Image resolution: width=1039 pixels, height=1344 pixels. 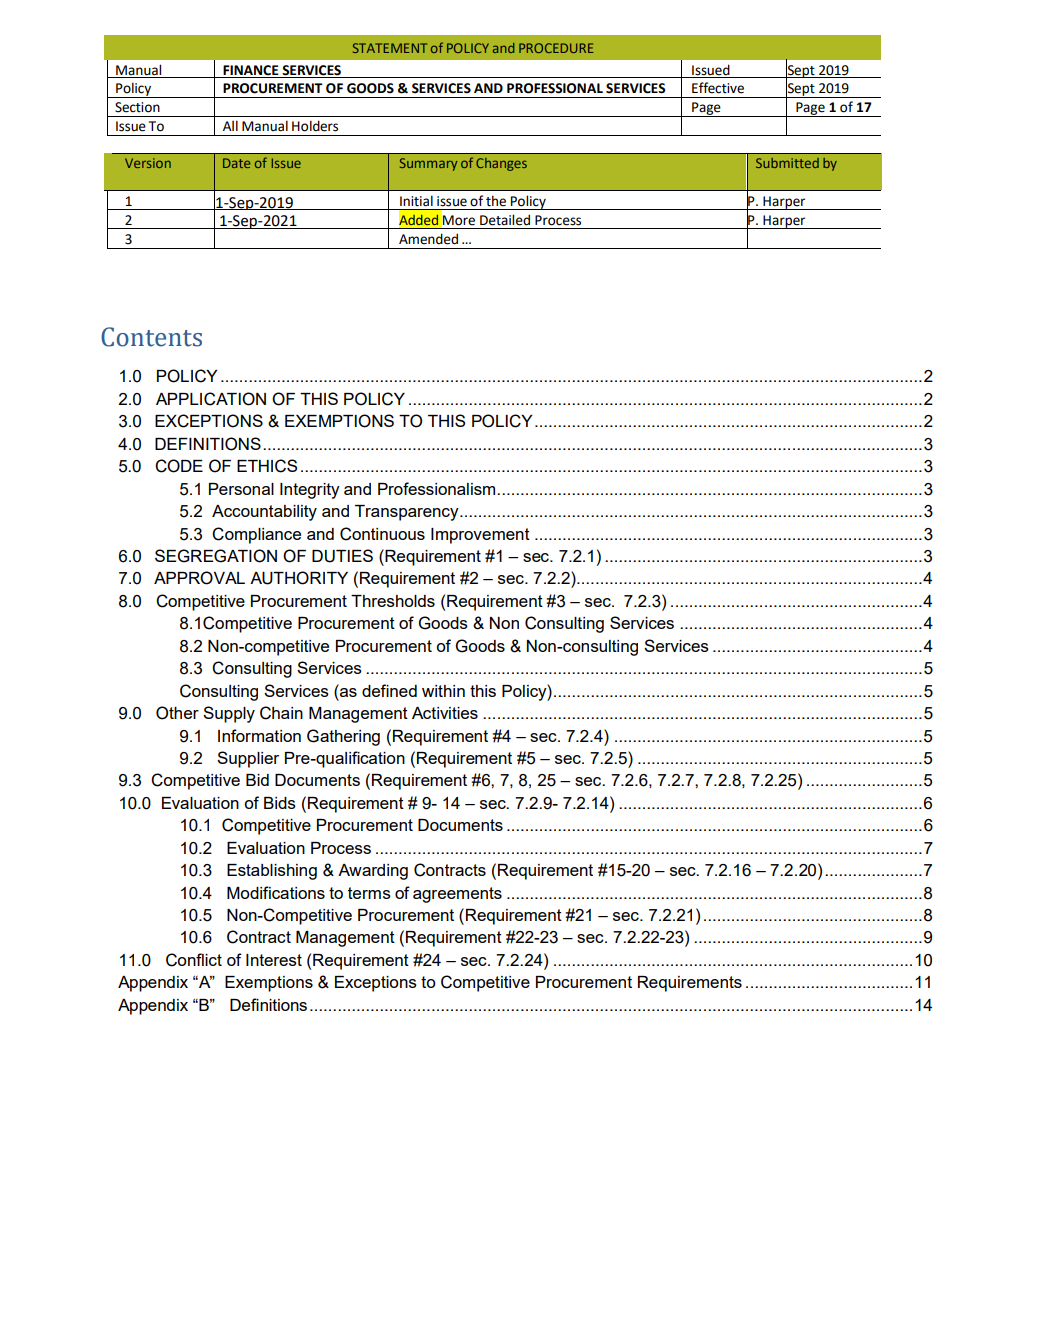 I want to click on Activities, so click(x=445, y=713).
